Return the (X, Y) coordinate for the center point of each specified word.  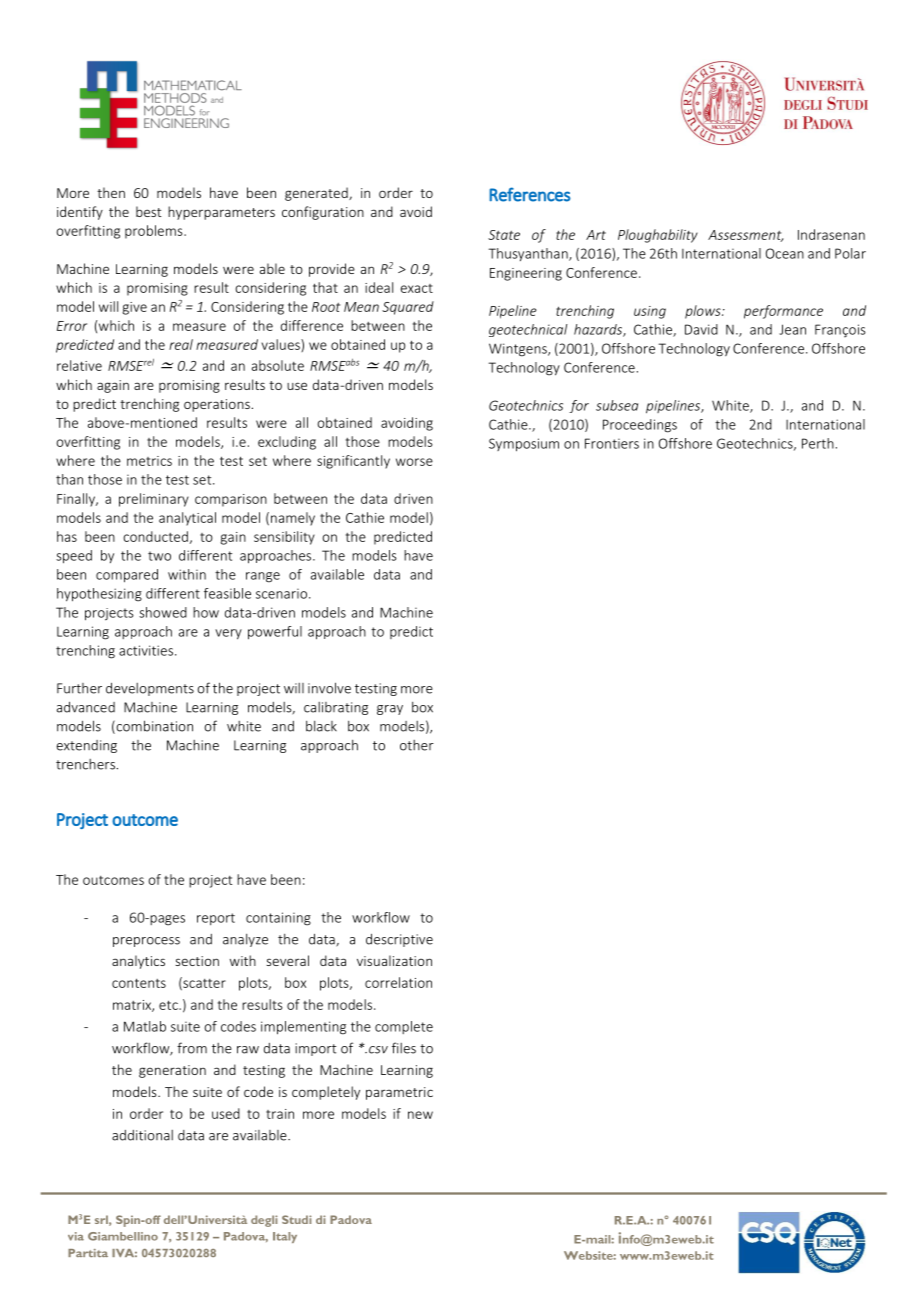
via (76, 1236)
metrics (149, 461)
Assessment (745, 236)
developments (150, 689)
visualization (394, 960)
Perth (818, 443)
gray (390, 710)
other (417, 745)
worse (414, 462)
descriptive (399, 940)
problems (155, 232)
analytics (138, 962)
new (420, 1115)
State (504, 235)
